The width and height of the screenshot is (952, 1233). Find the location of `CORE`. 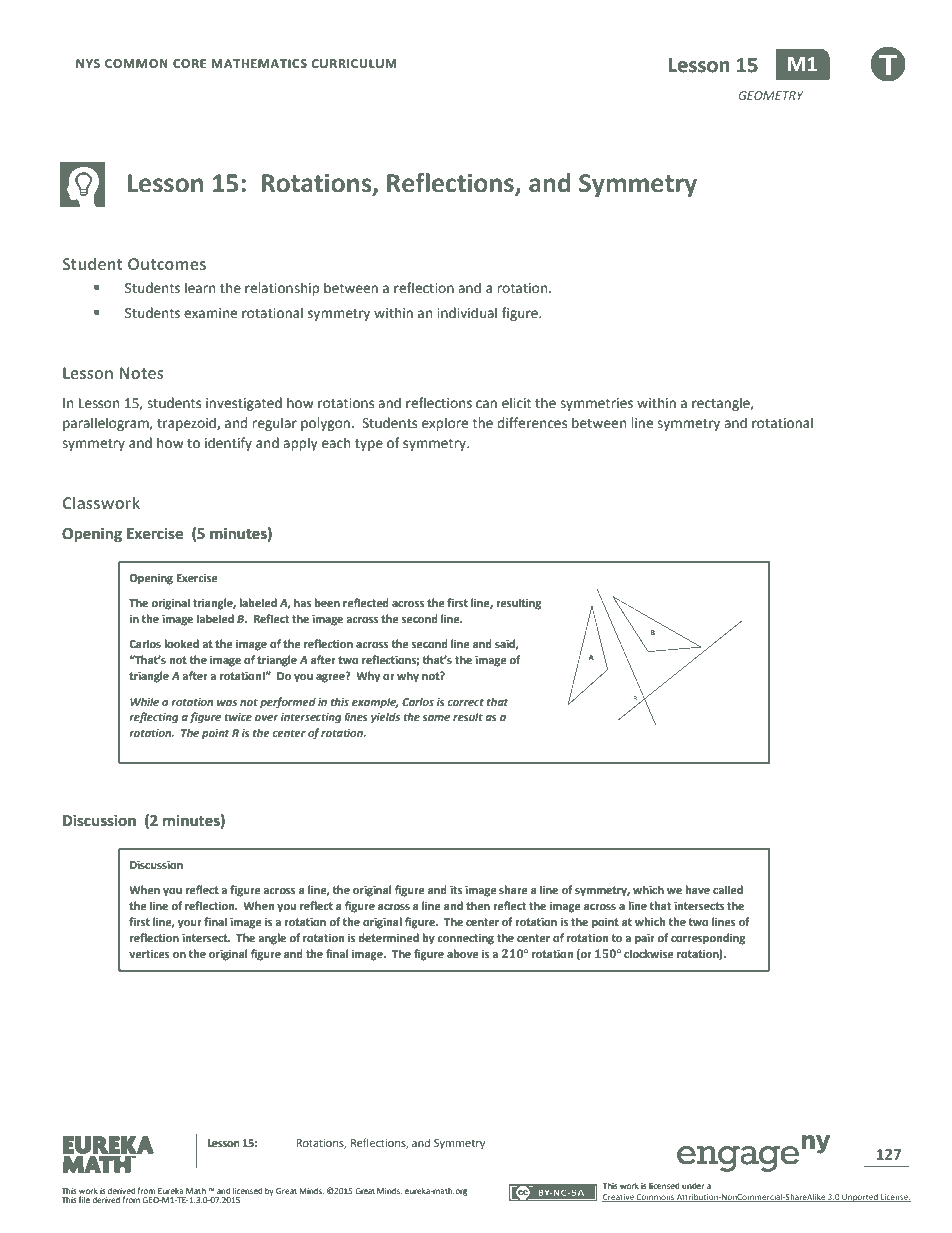

CORE is located at coordinates (189, 63).
